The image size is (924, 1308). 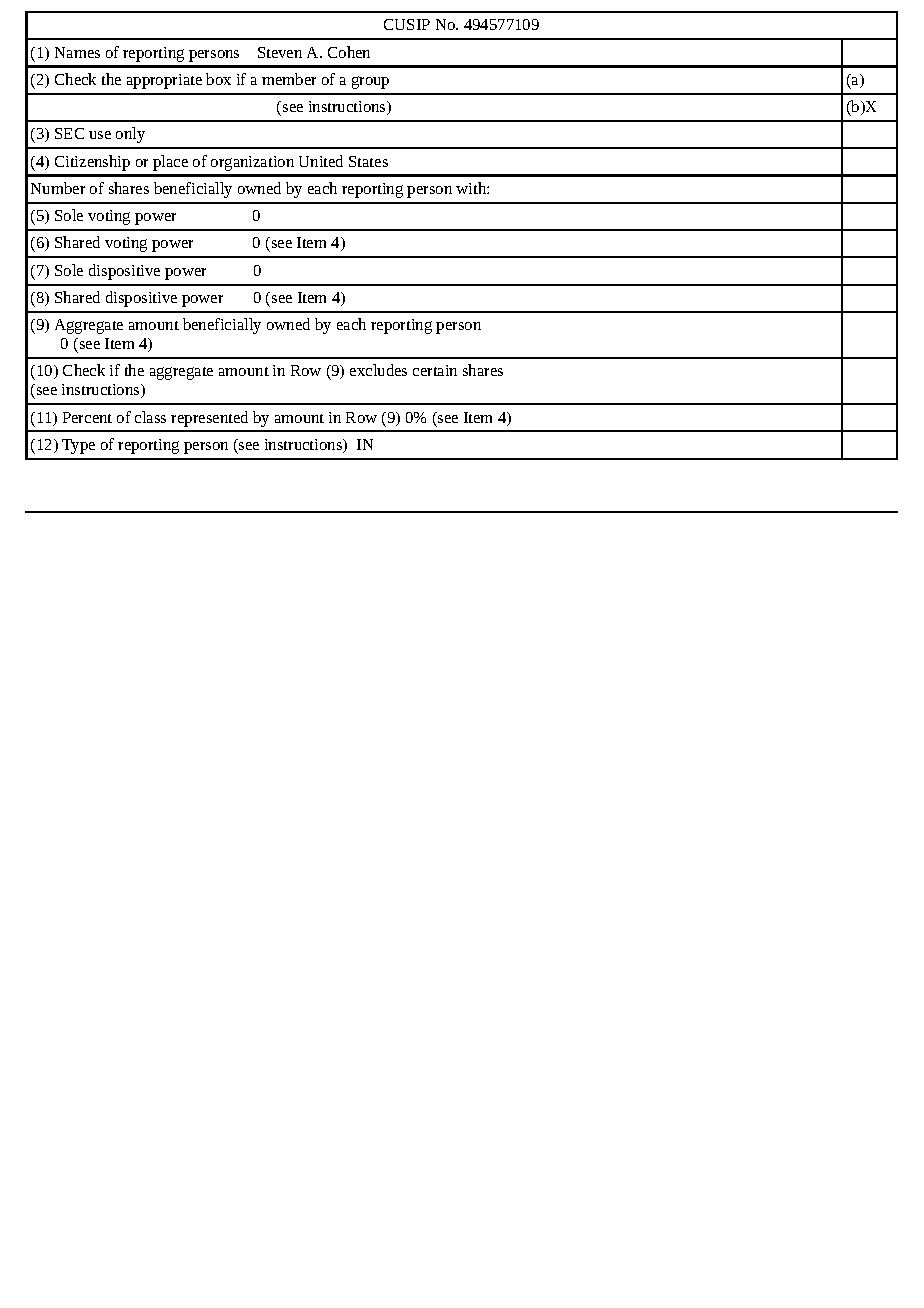 I want to click on Type, so click(x=78, y=446).
